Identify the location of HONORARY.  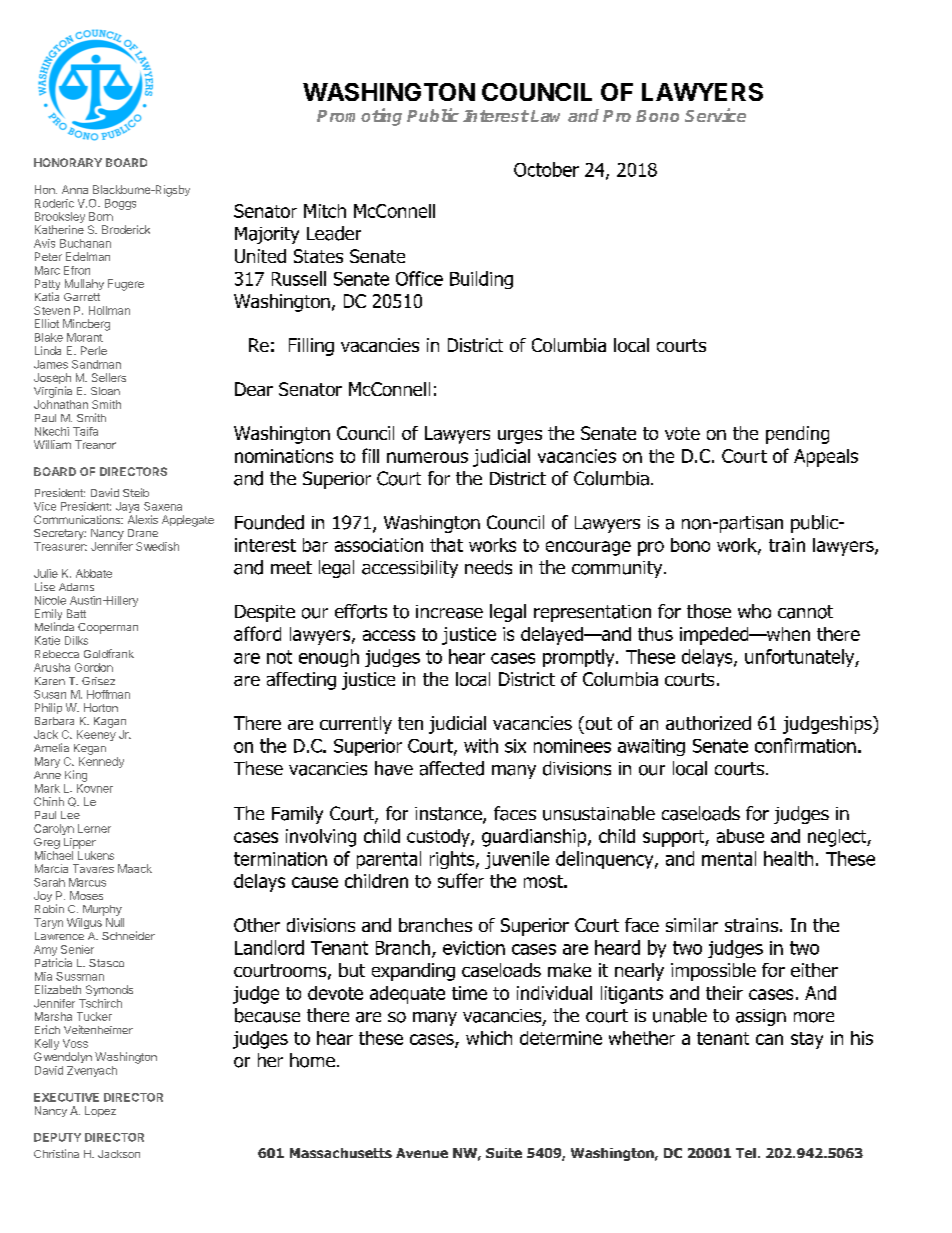
(68, 162).
